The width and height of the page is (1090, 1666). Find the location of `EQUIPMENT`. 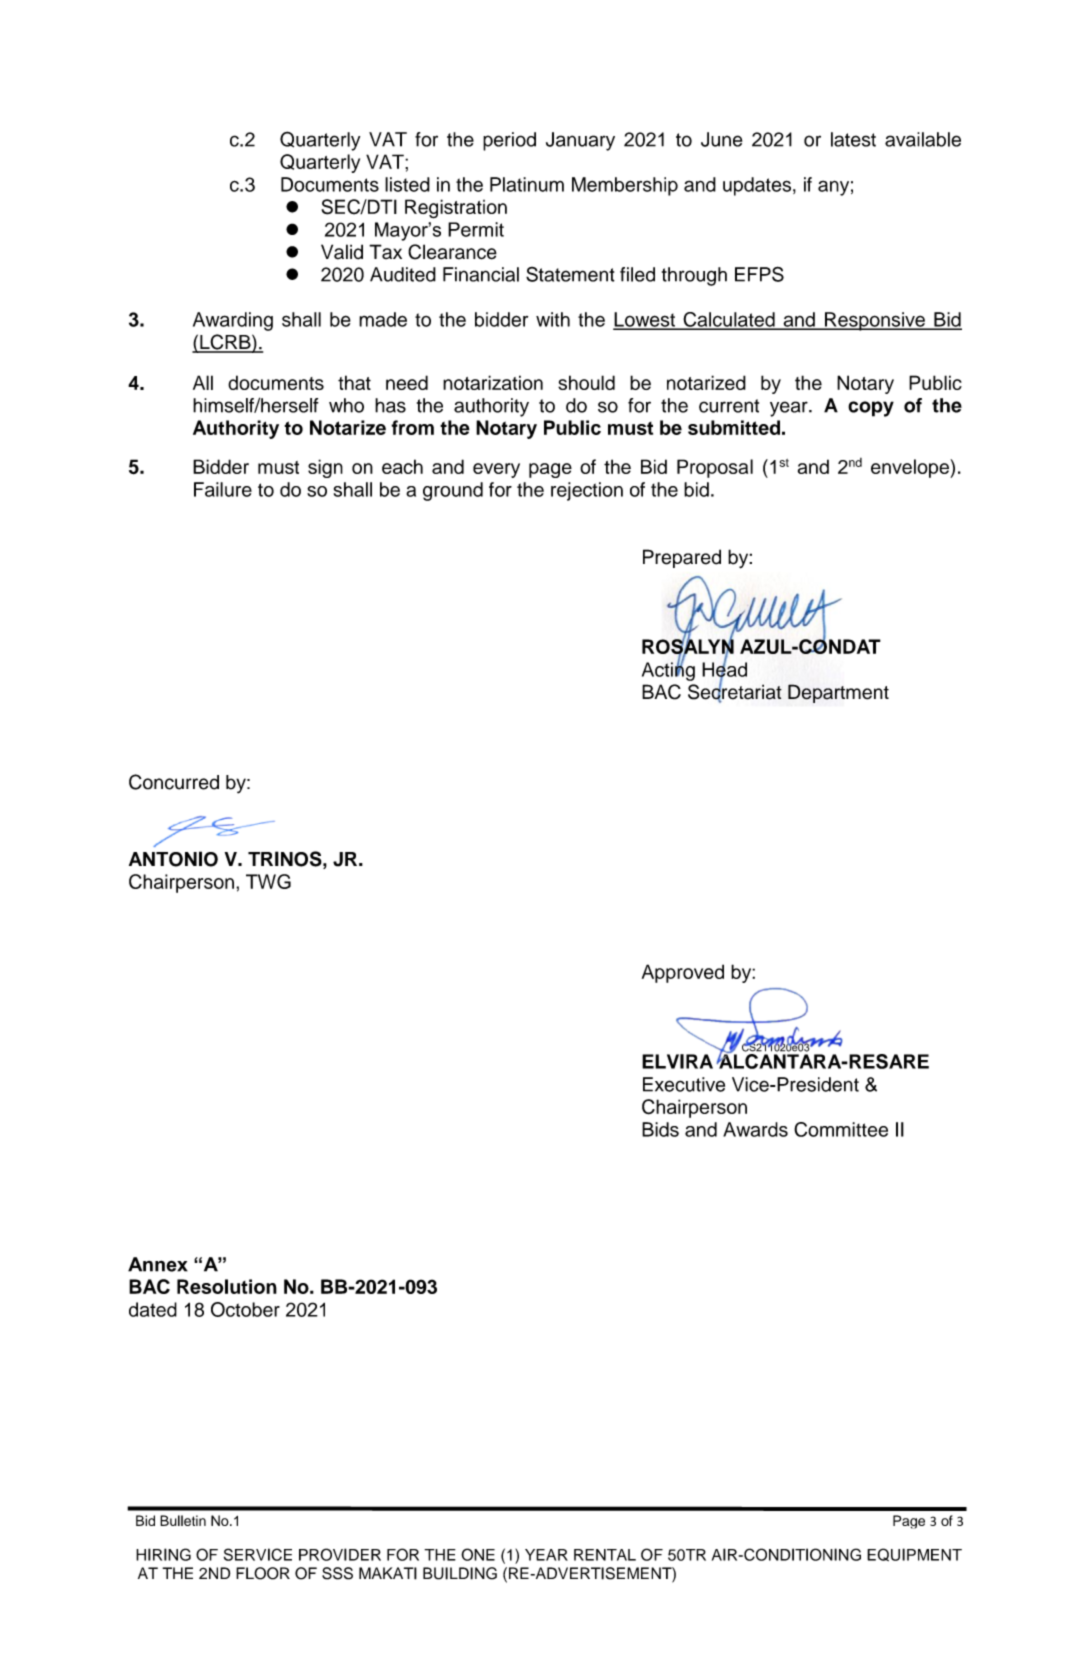

EQUIPMENT is located at coordinates (914, 1554).
